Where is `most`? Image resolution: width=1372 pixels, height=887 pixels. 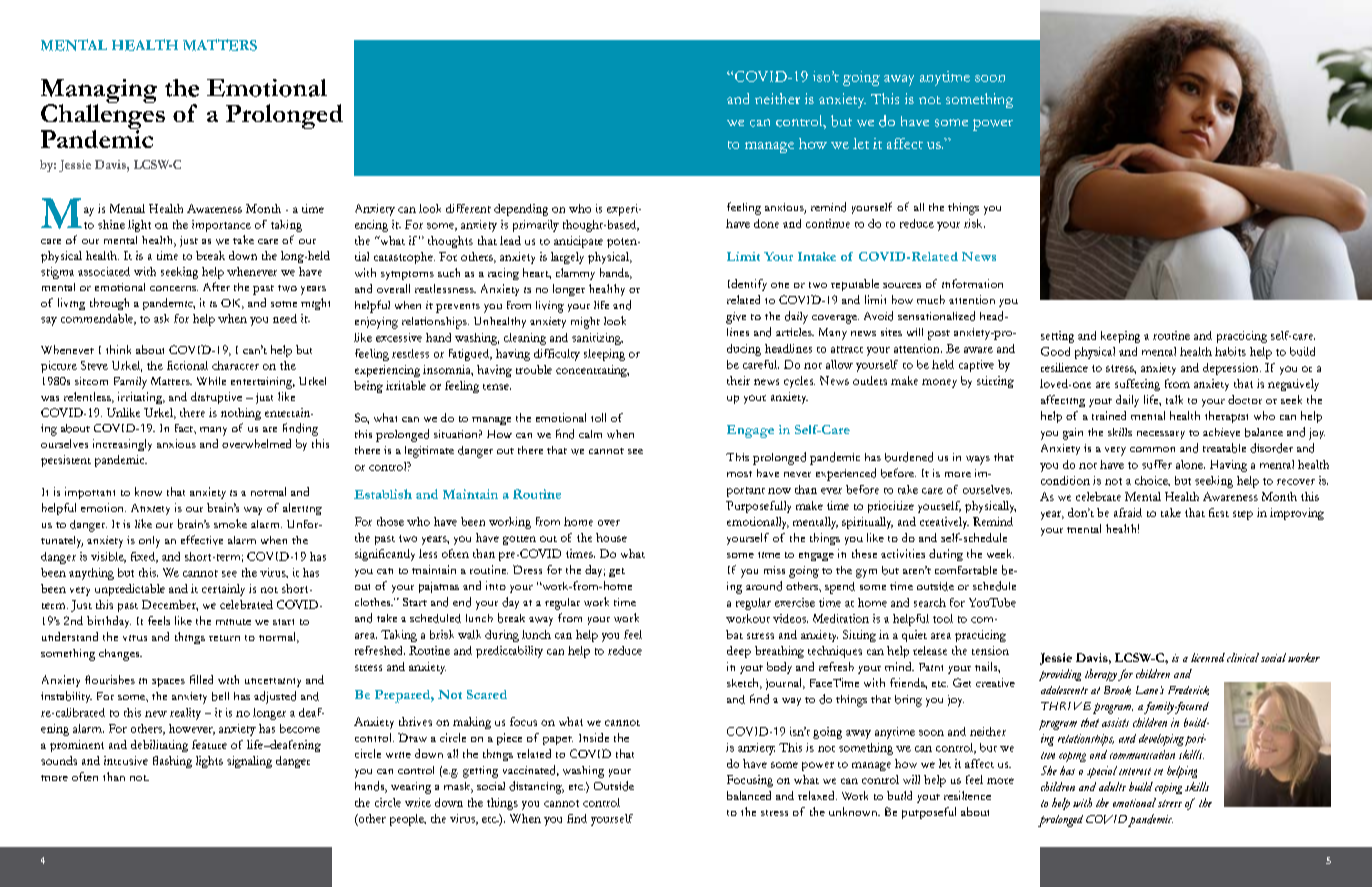 most is located at coordinates (739, 474).
